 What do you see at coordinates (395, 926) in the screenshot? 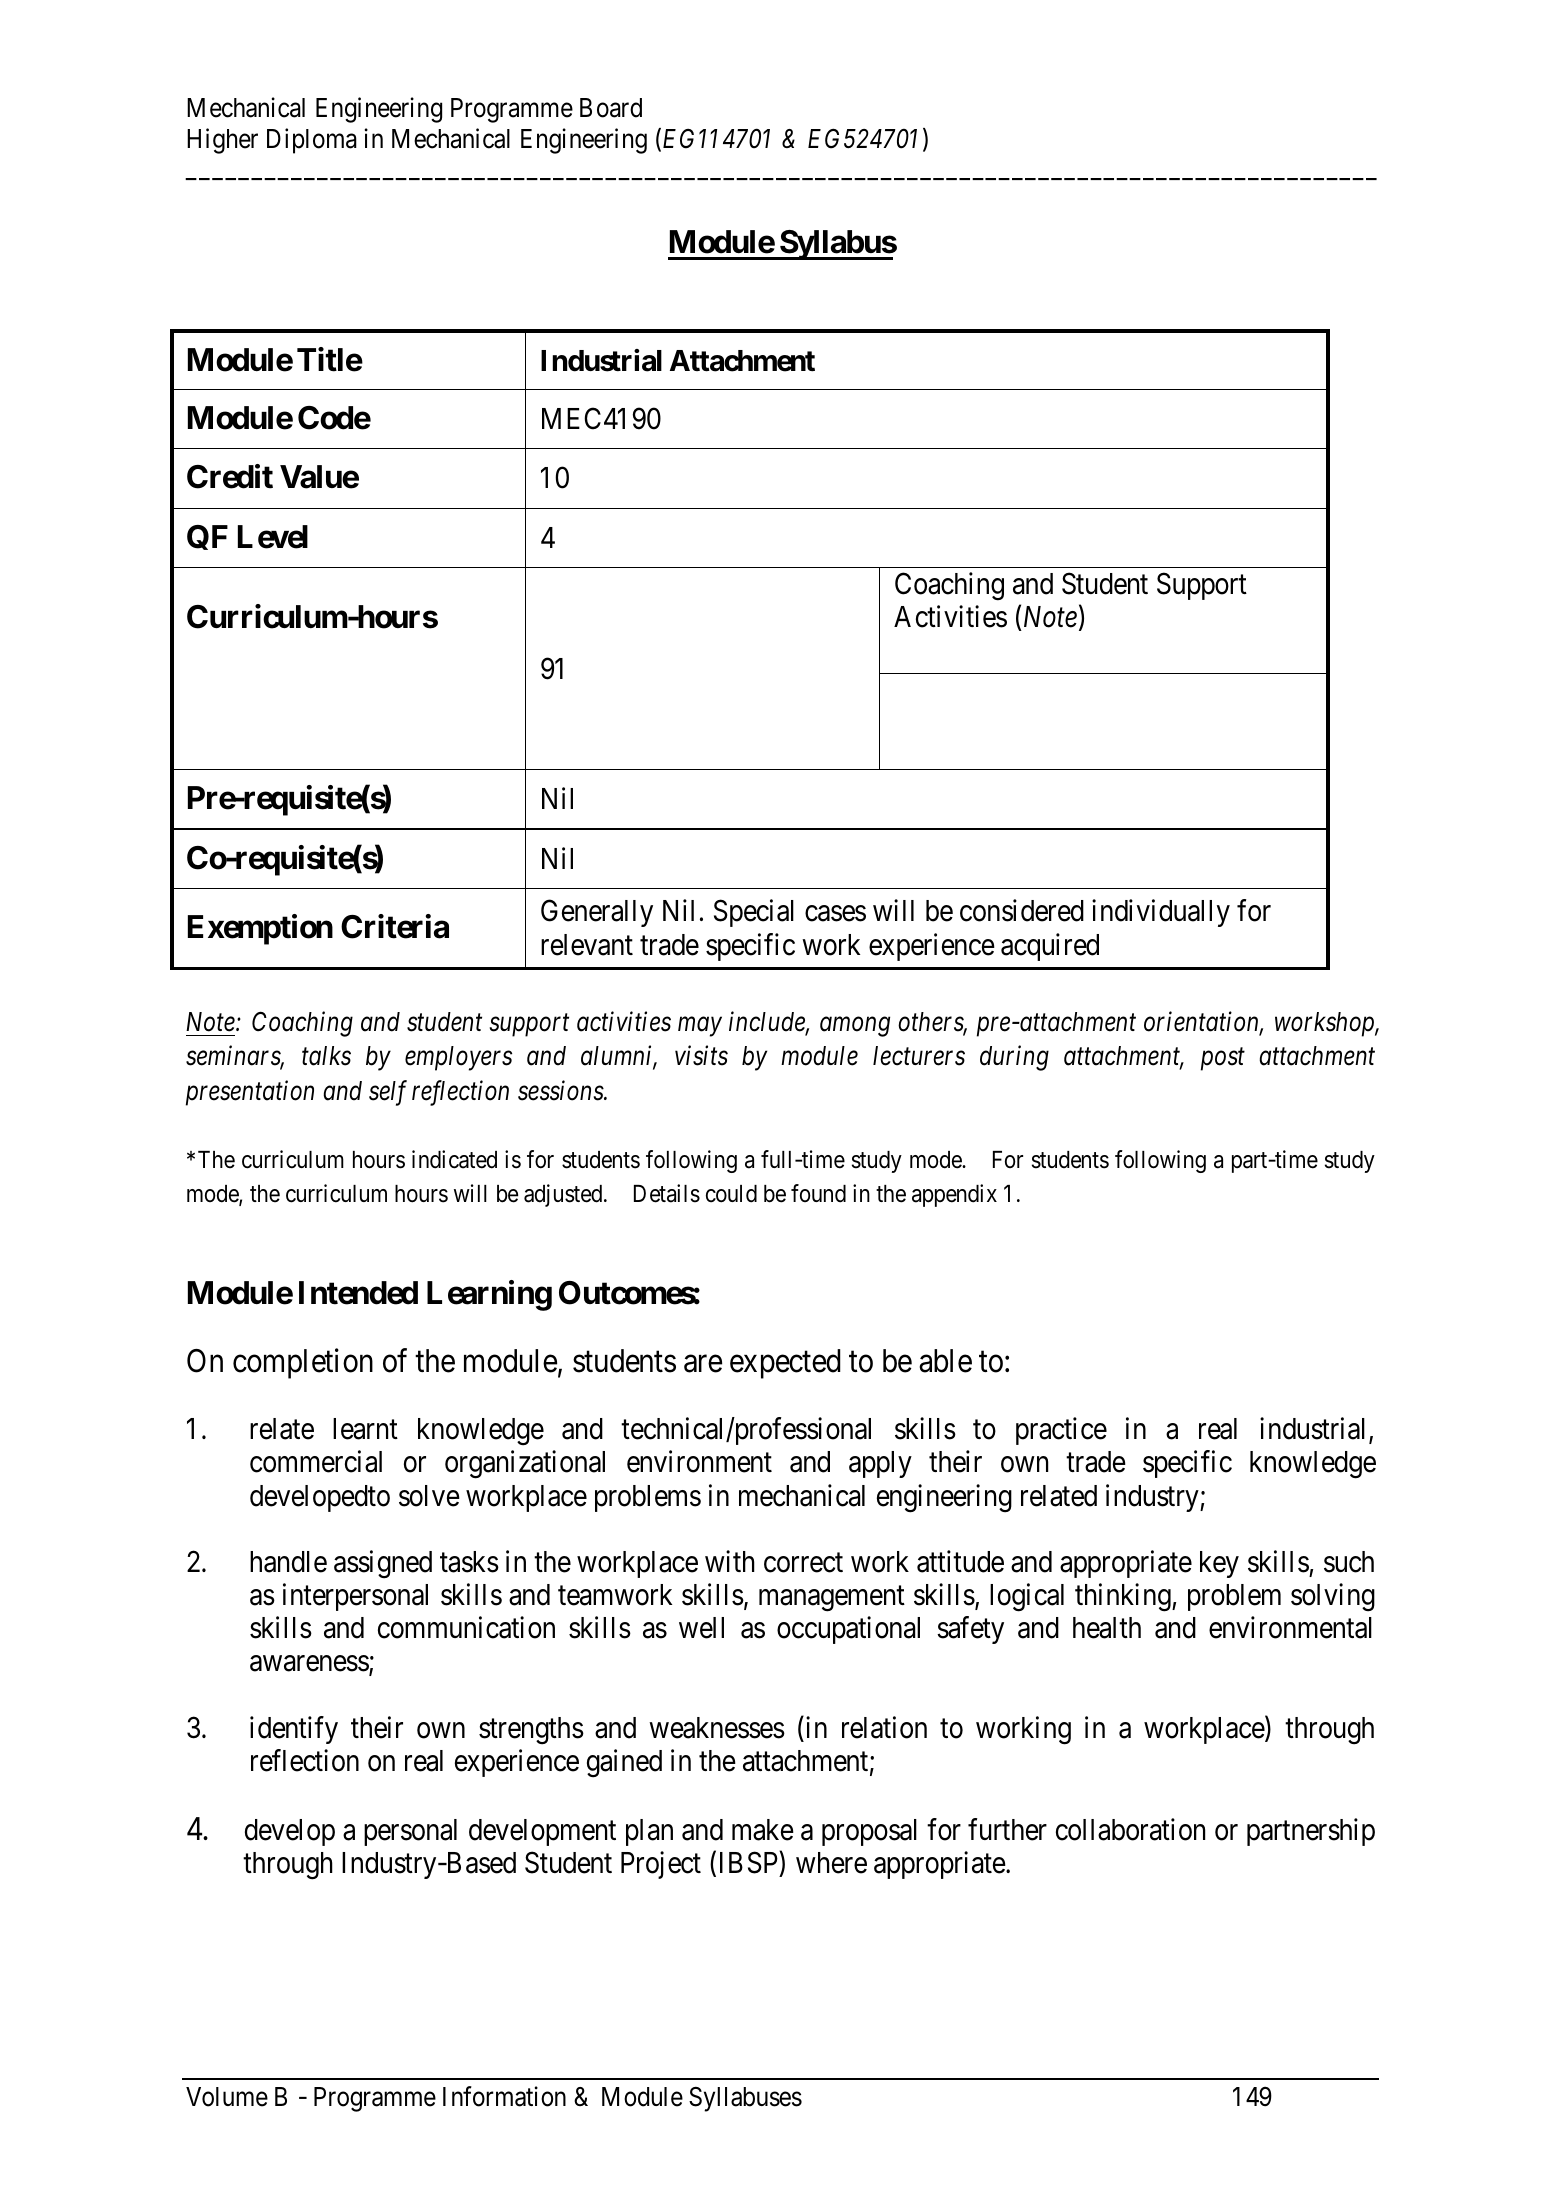
I see `Criteria` at bounding box center [395, 926].
